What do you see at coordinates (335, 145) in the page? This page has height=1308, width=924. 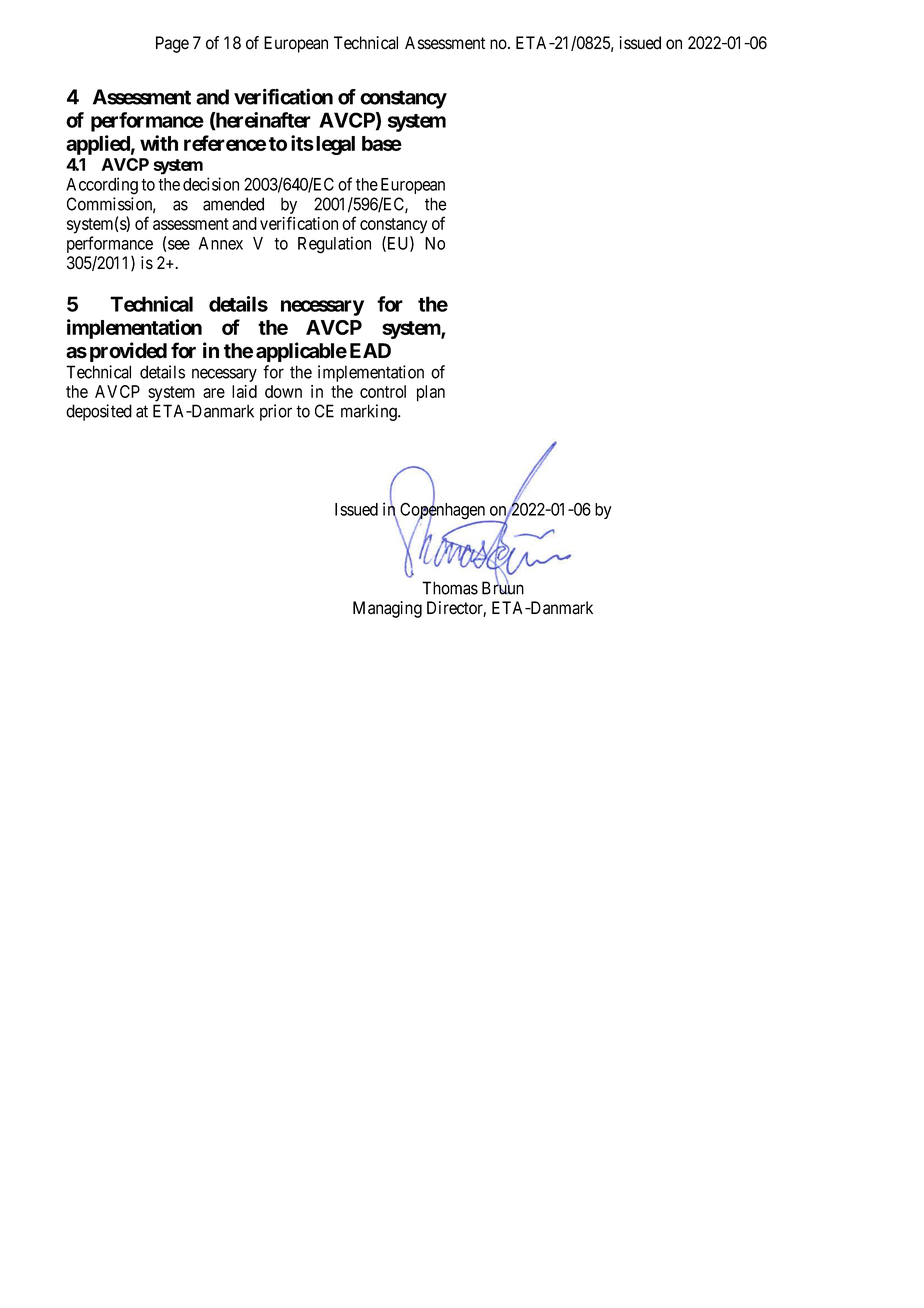 I see `legal` at bounding box center [335, 145].
